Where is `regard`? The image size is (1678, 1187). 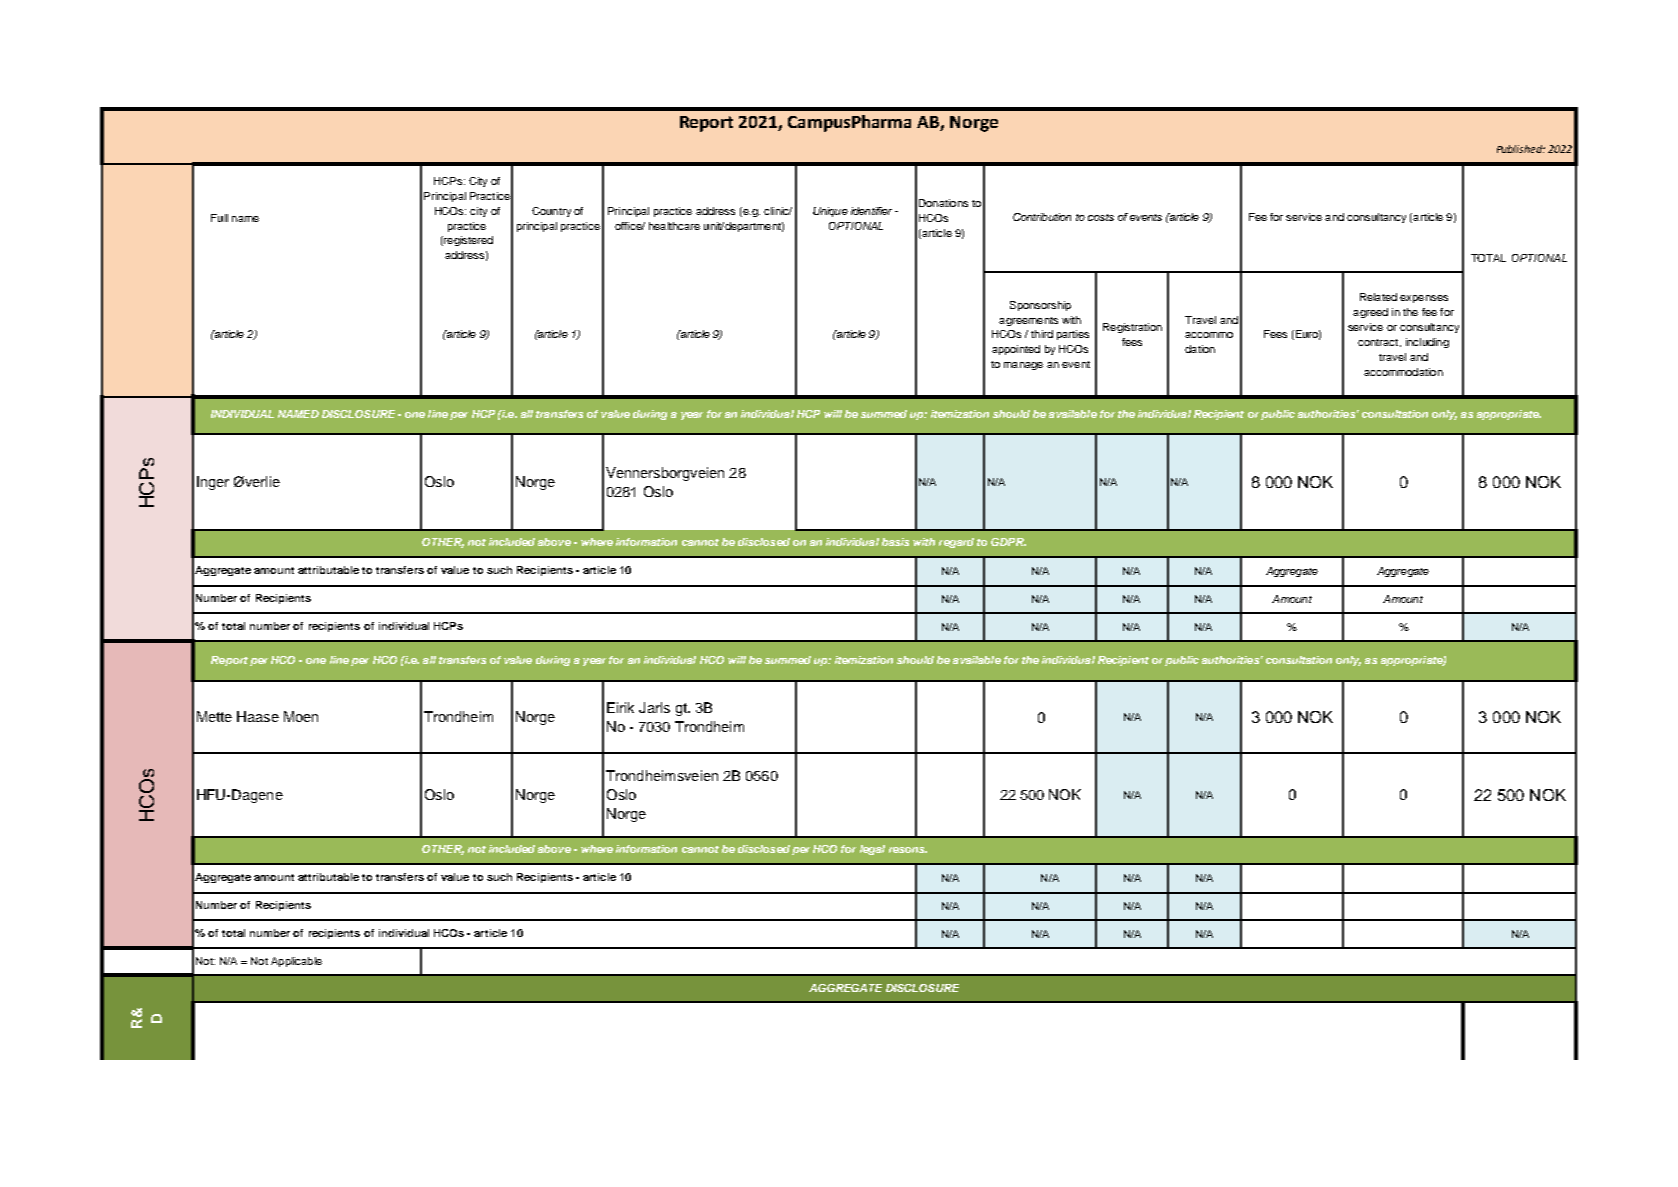 regard is located at coordinates (956, 543).
